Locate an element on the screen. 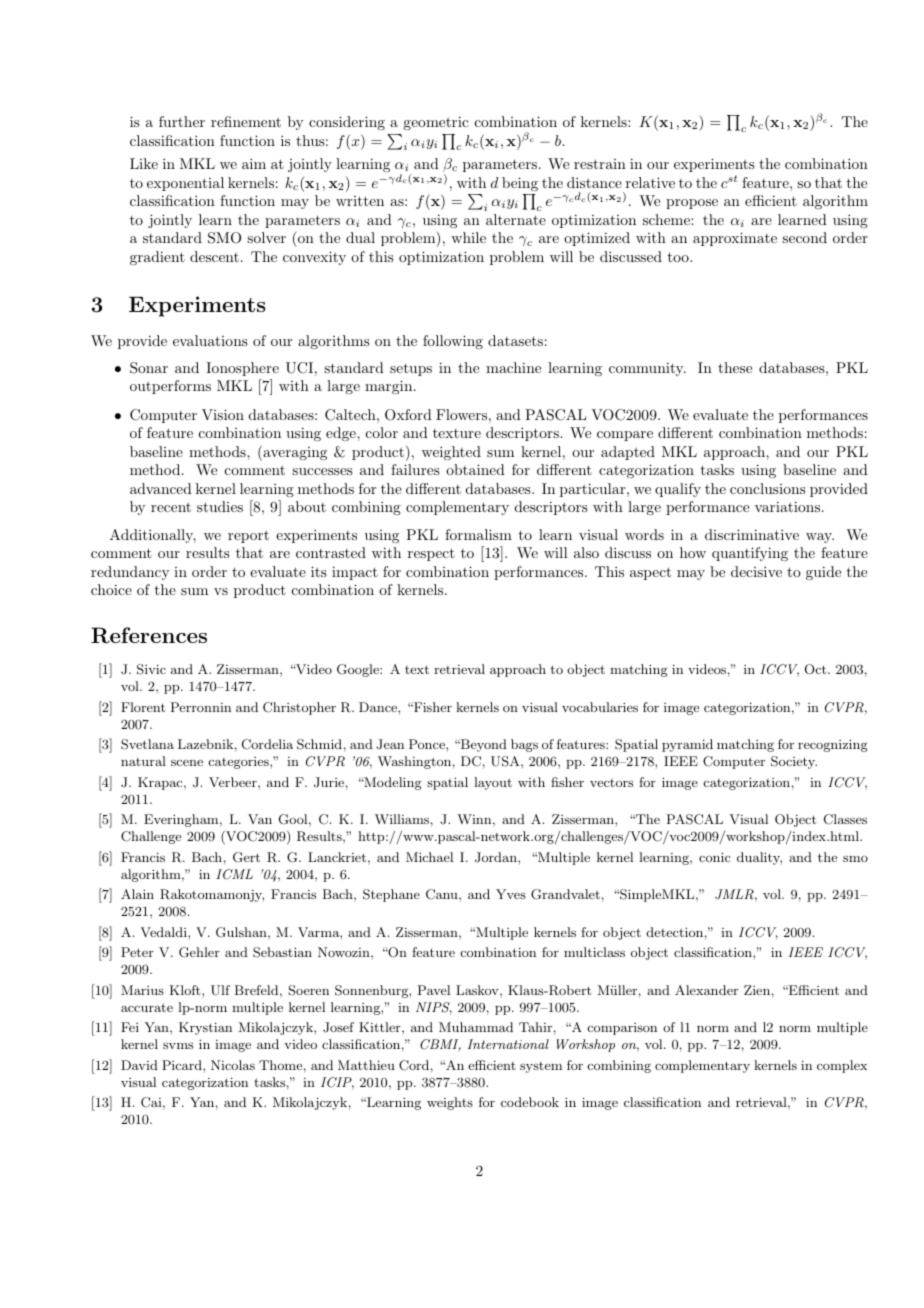  further is located at coordinates (182, 121).
